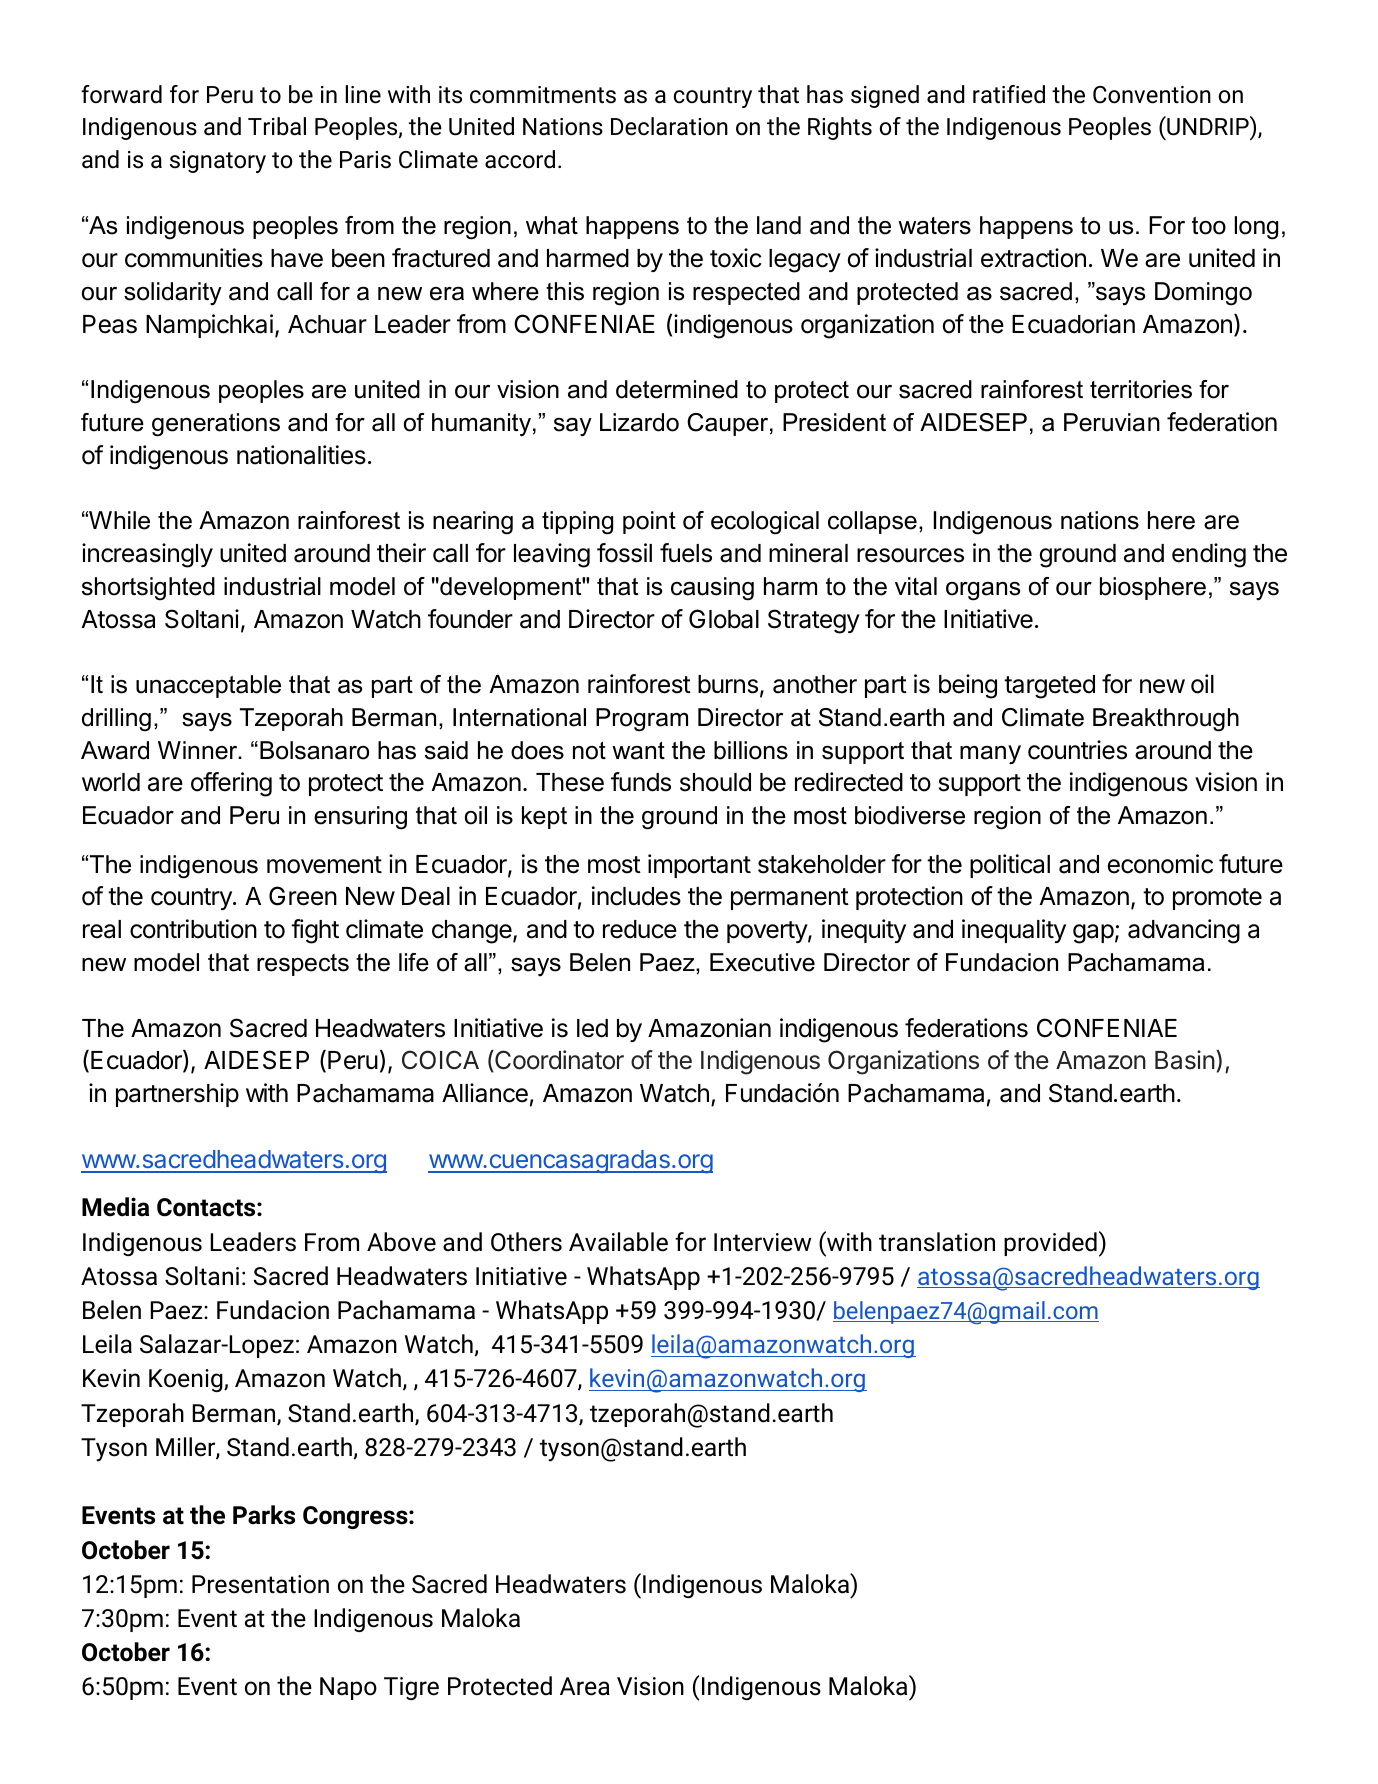 This image has height=1784, width=1378. What do you see at coordinates (115, 1207) in the image?
I see `Media` at bounding box center [115, 1207].
